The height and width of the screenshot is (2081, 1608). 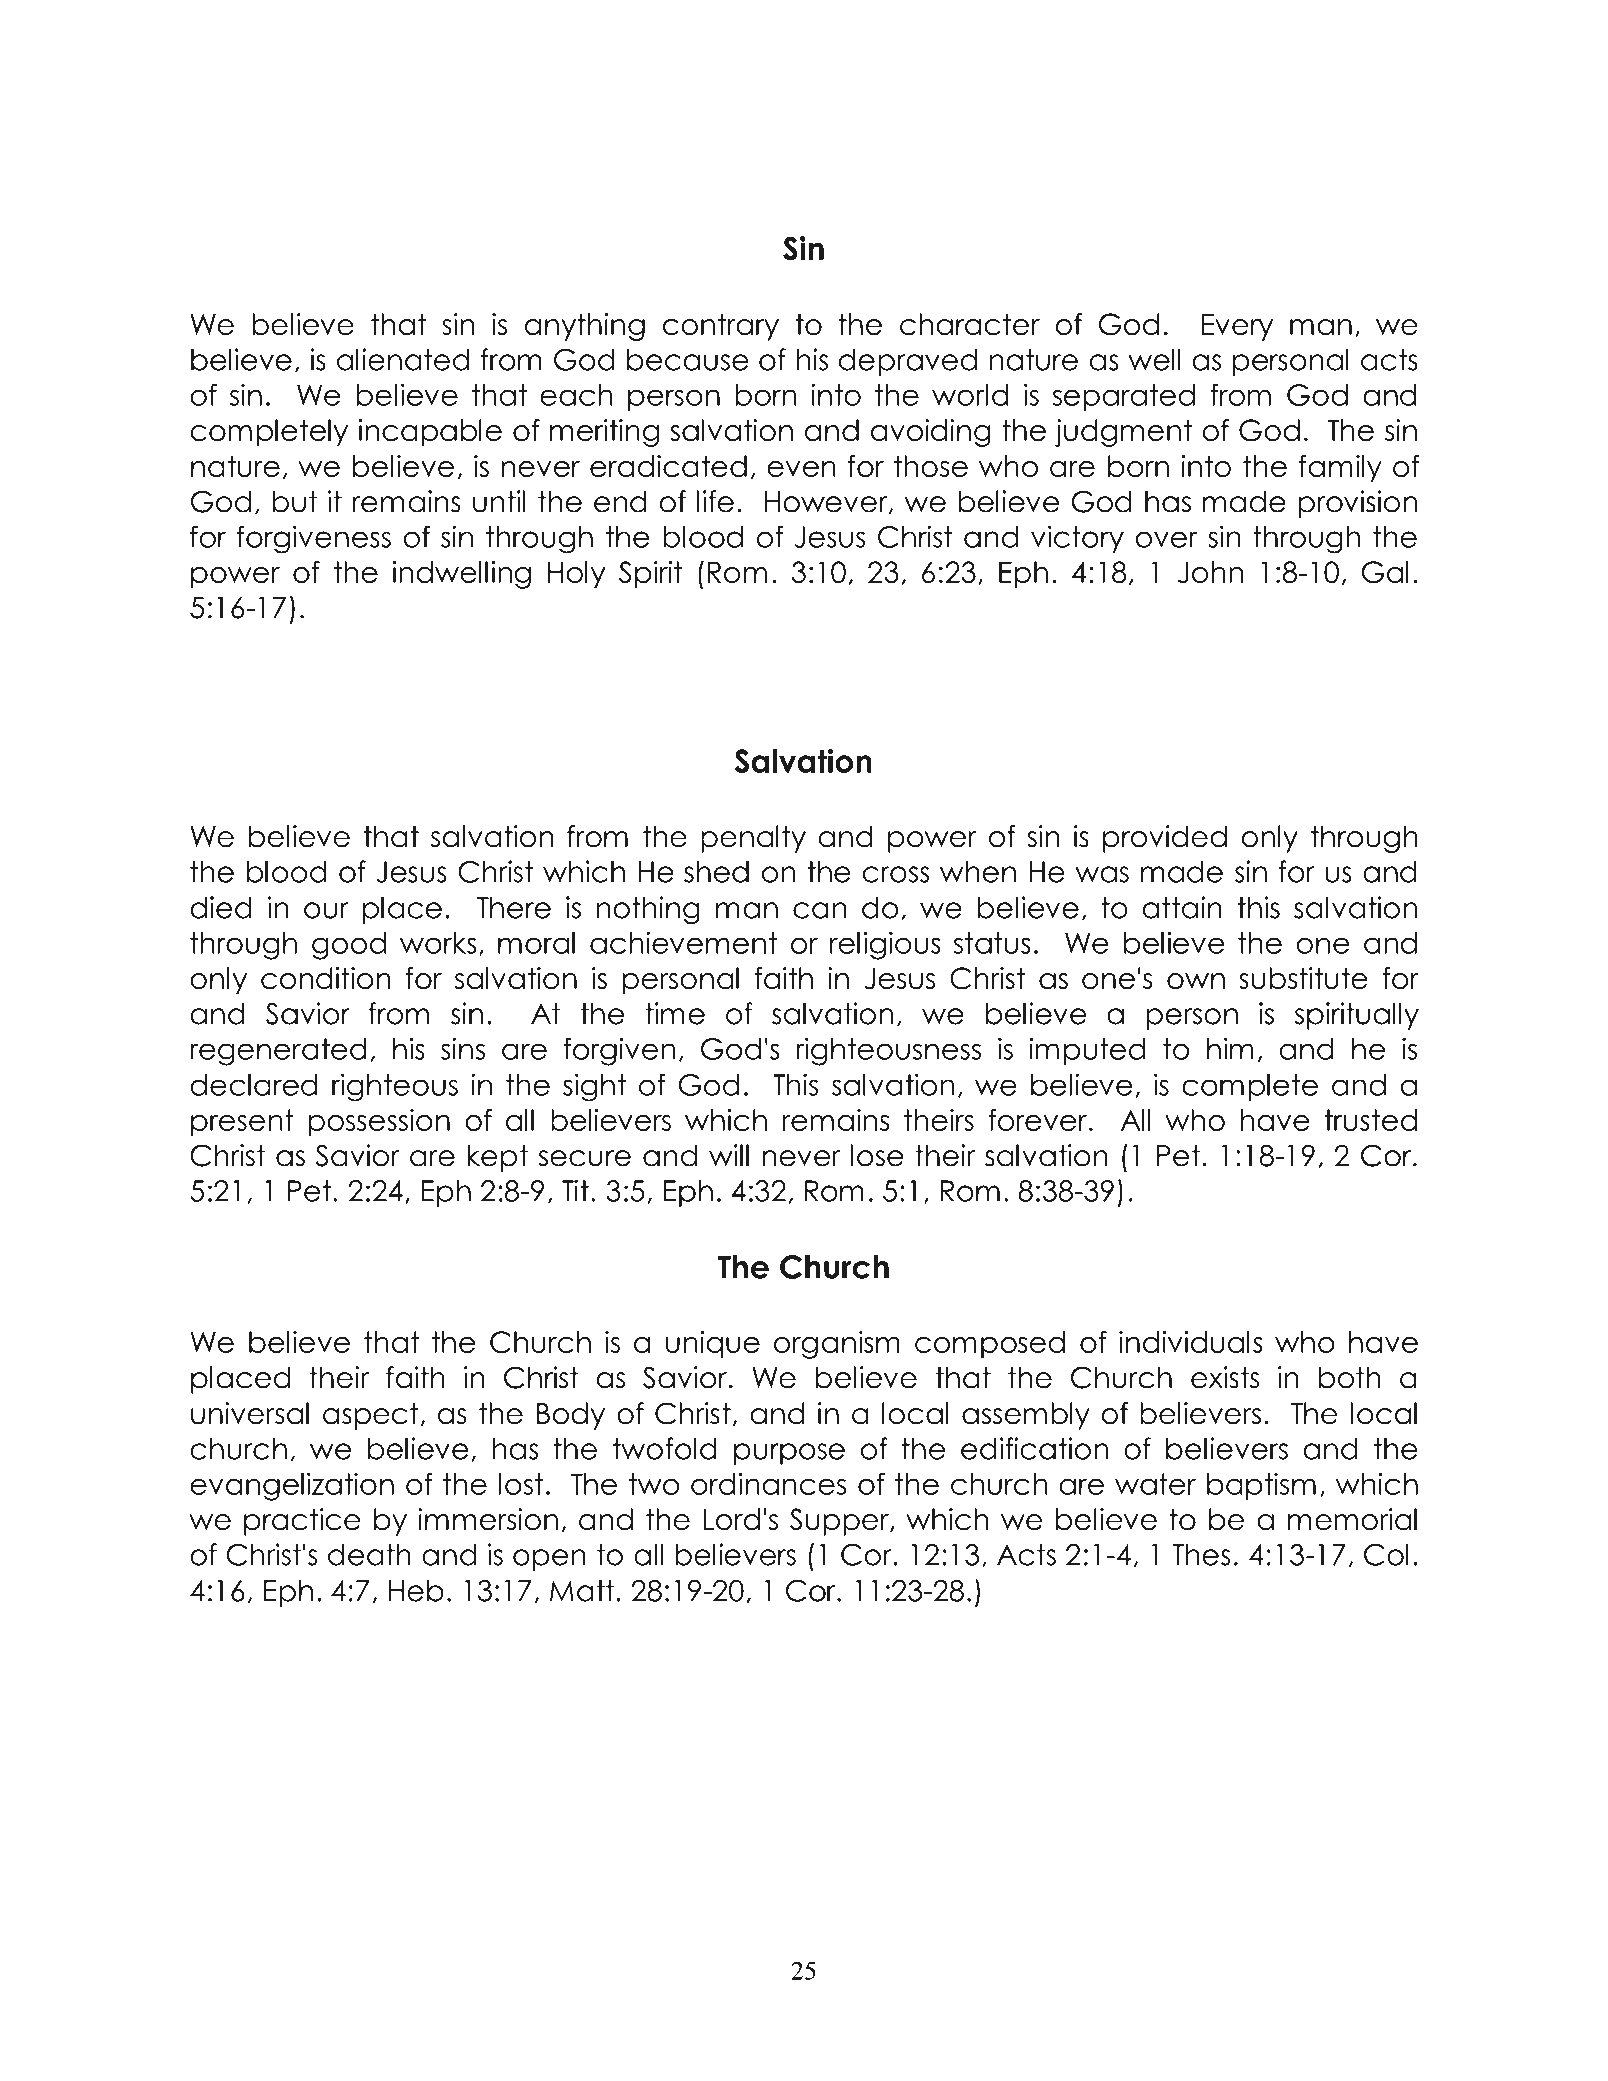 I want to click on good, so click(x=349, y=946).
